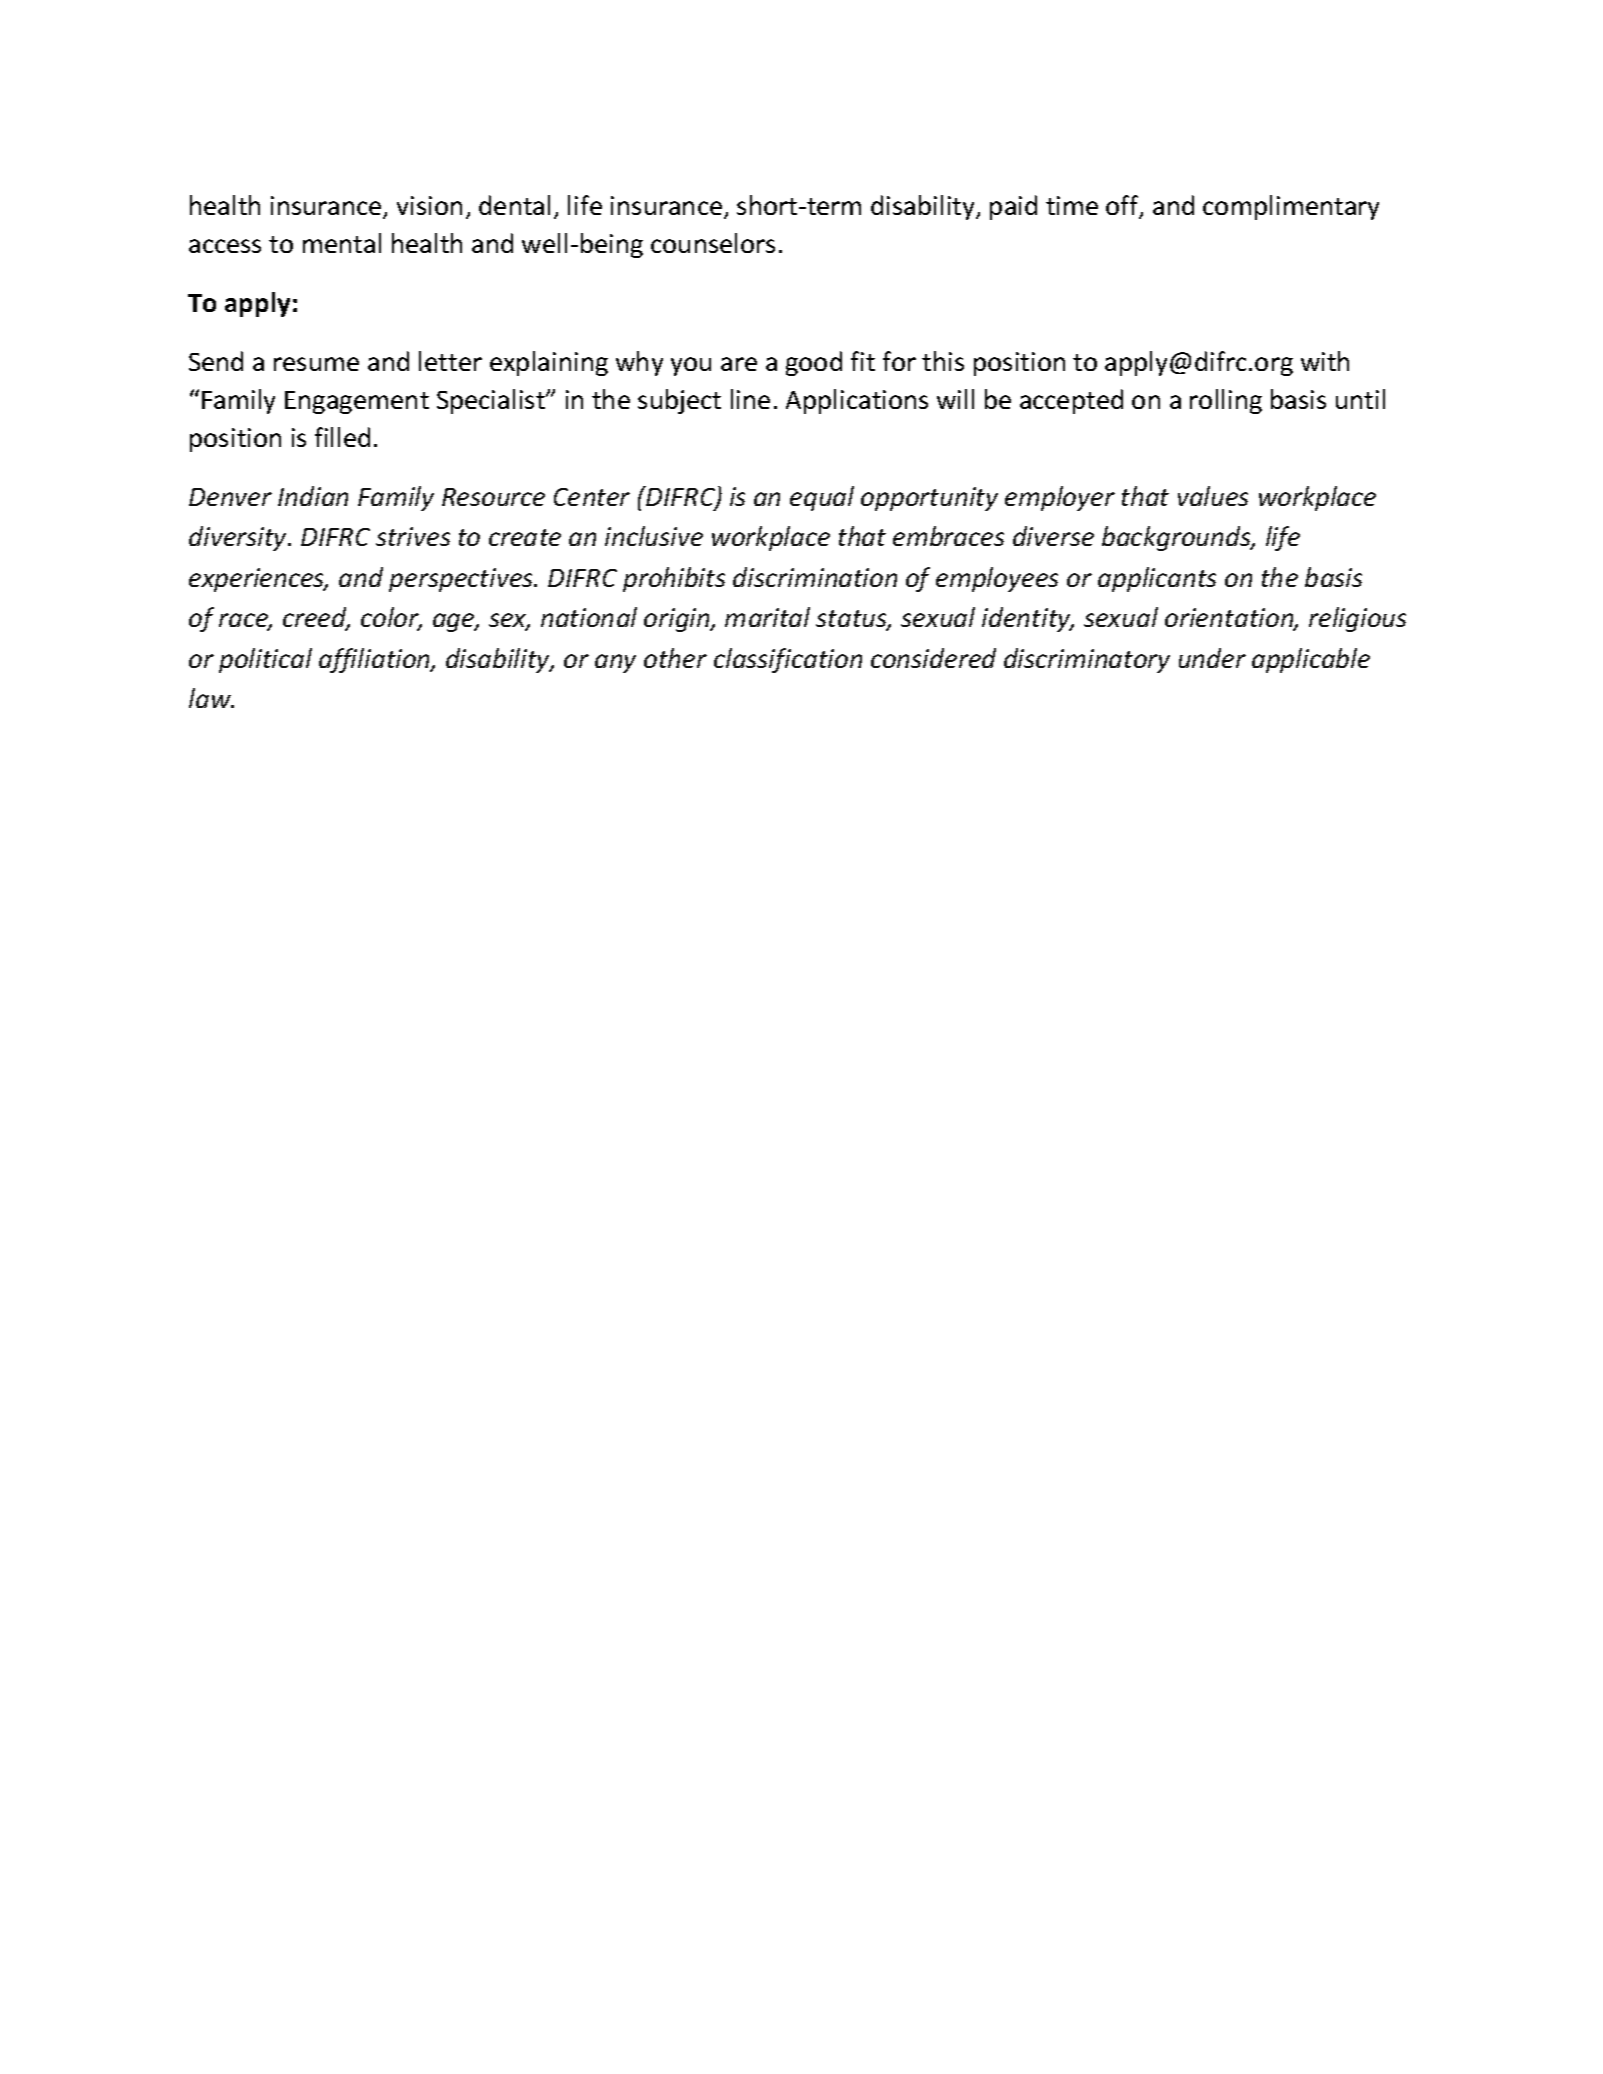  What do you see at coordinates (815, 577) in the screenshot?
I see `discrimination` at bounding box center [815, 577].
